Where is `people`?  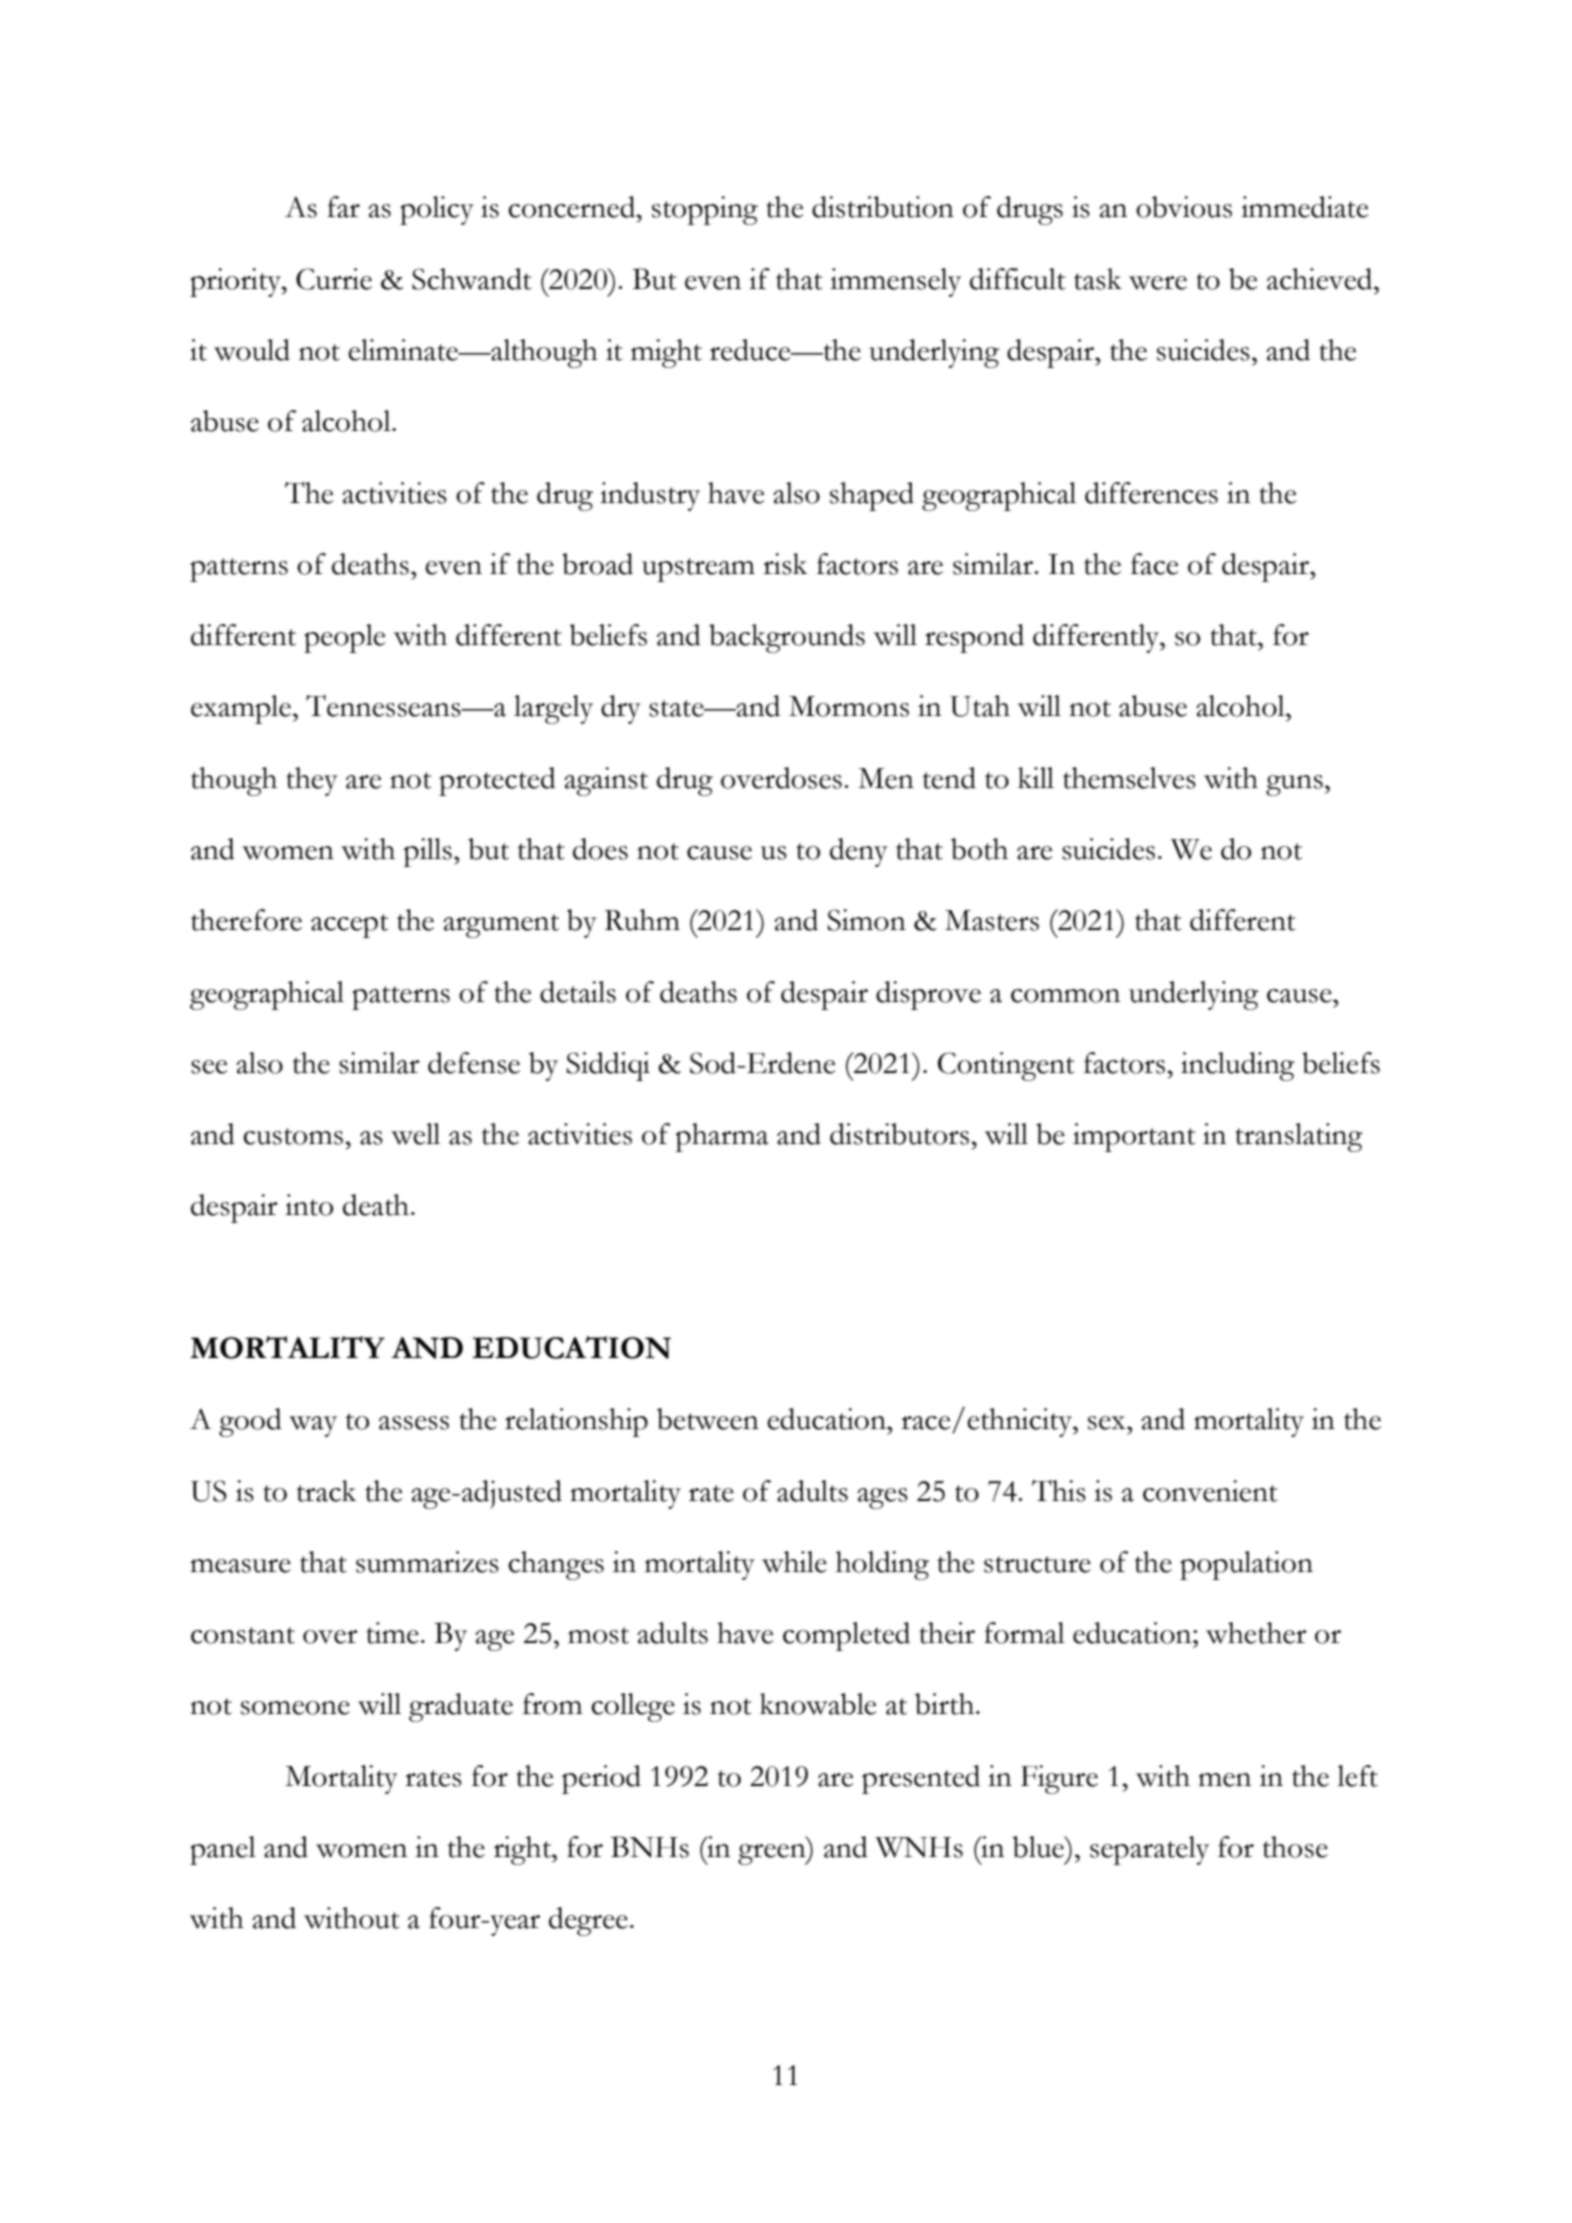
people is located at coordinates (344, 638).
